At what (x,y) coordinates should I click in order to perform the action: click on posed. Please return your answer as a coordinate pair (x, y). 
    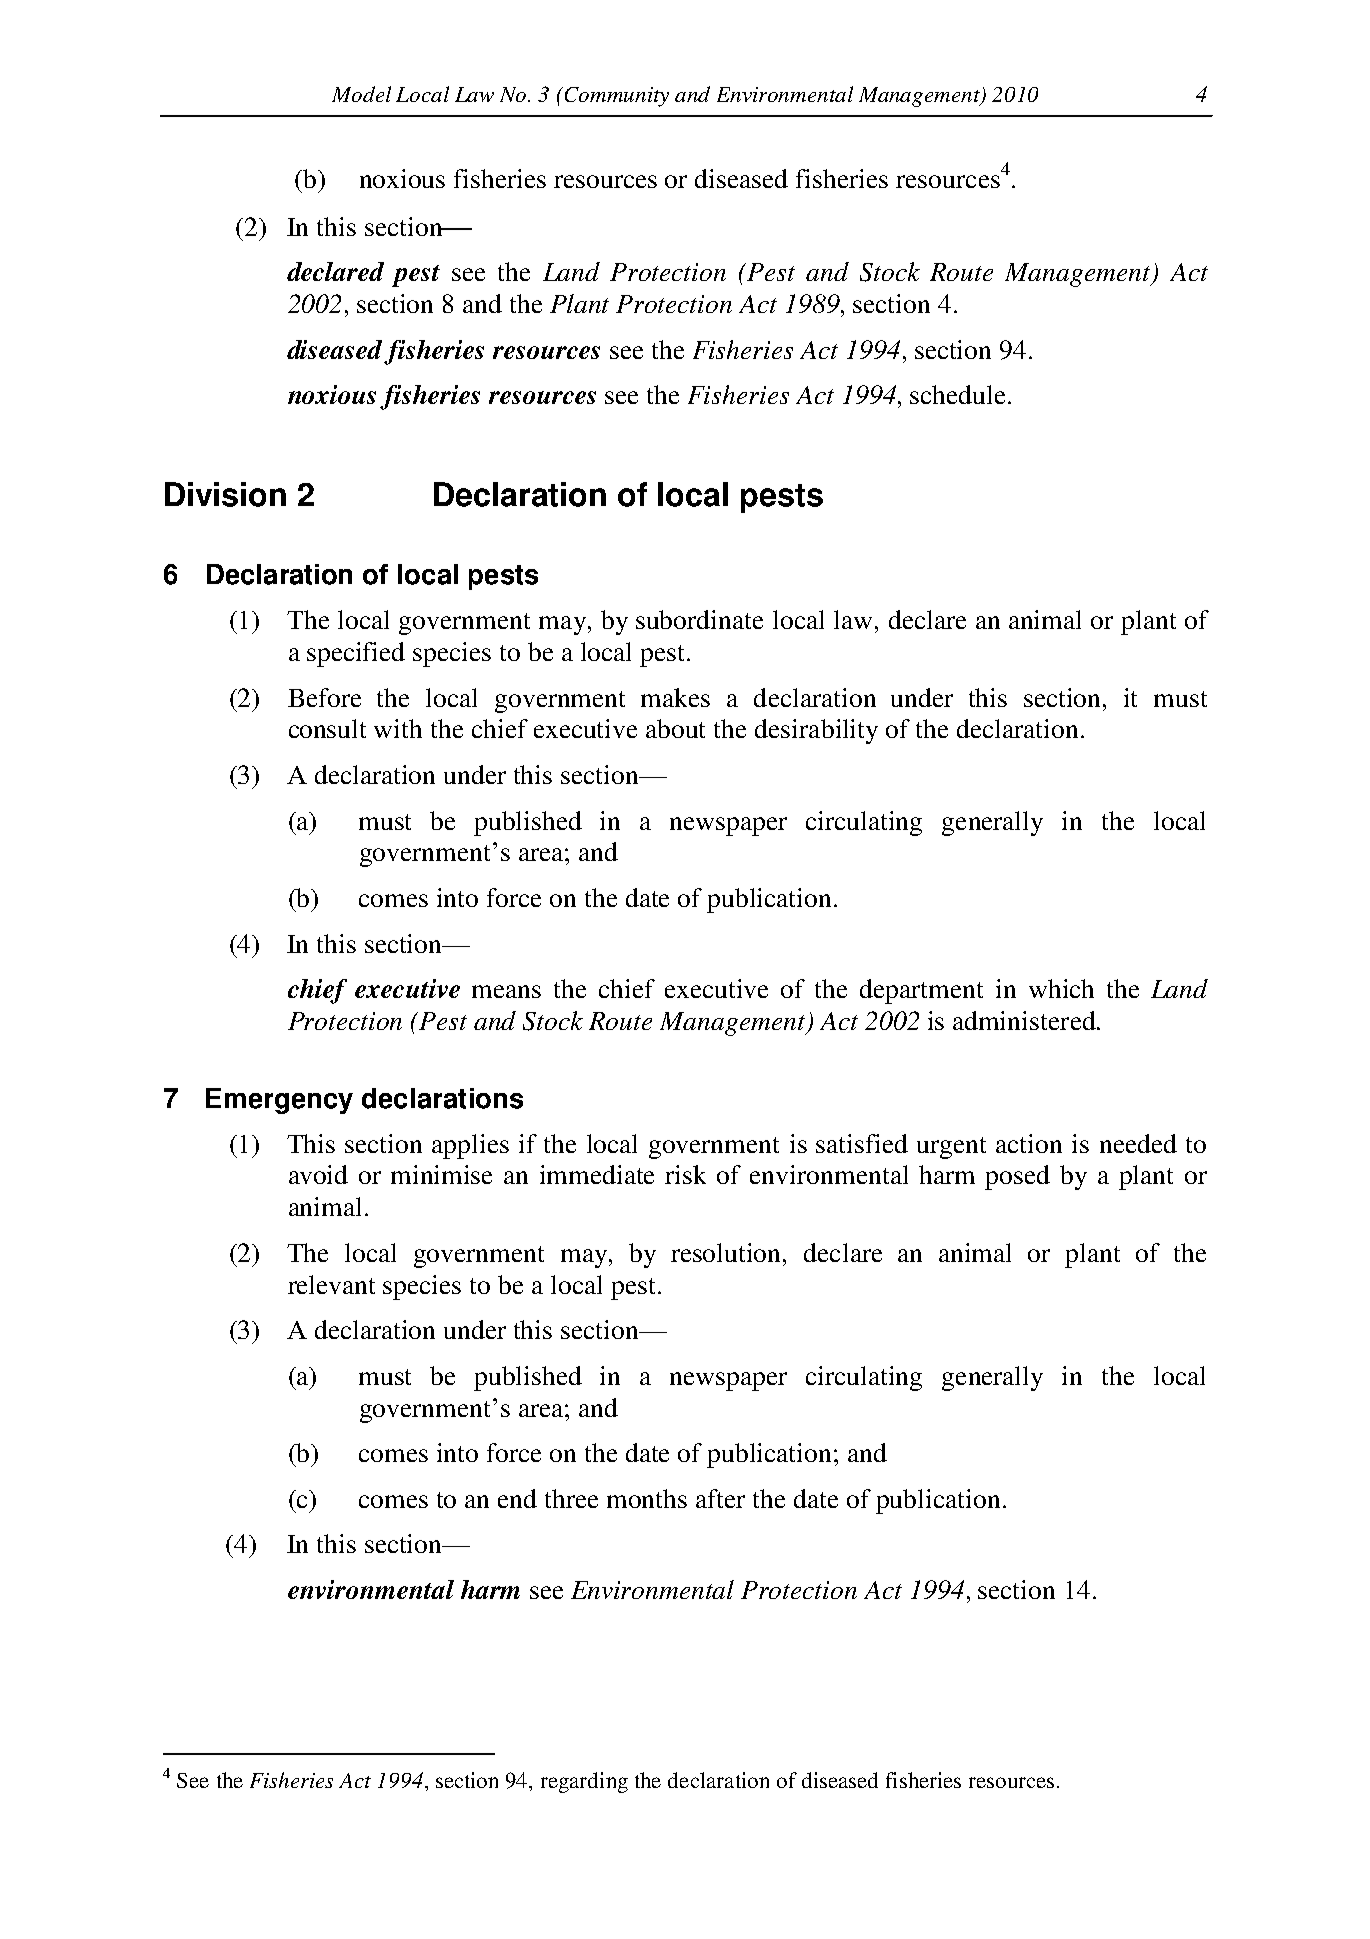
    Looking at the image, I should click on (1017, 1177).
